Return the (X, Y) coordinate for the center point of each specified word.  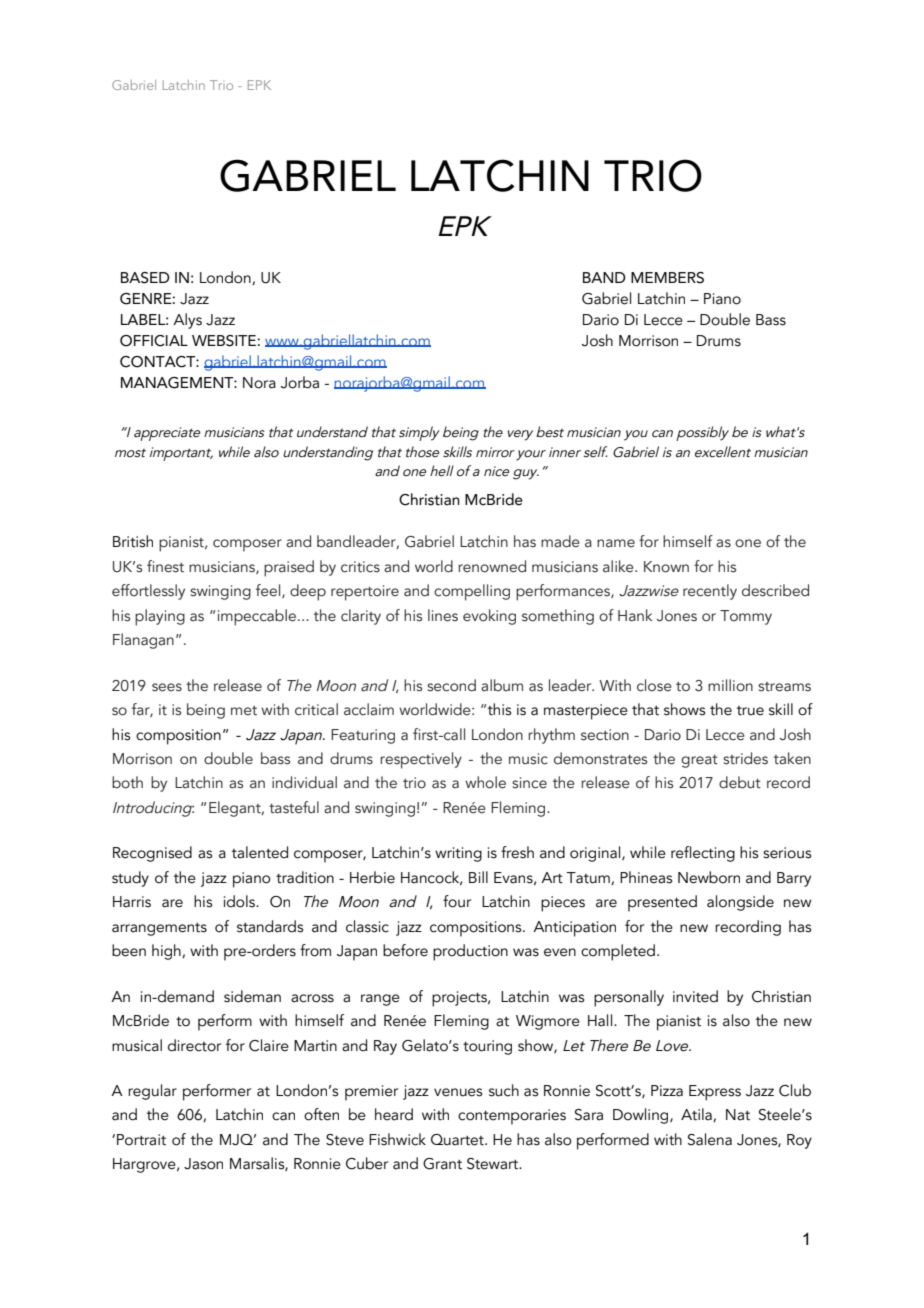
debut (740, 782)
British (133, 541)
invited (695, 996)
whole (485, 782)
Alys (187, 321)
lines (443, 615)
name (616, 543)
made (560, 541)
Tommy (746, 617)
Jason (203, 1164)
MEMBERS (667, 278)
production (470, 952)
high (167, 952)
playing (160, 617)
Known (666, 567)
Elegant (236, 809)
